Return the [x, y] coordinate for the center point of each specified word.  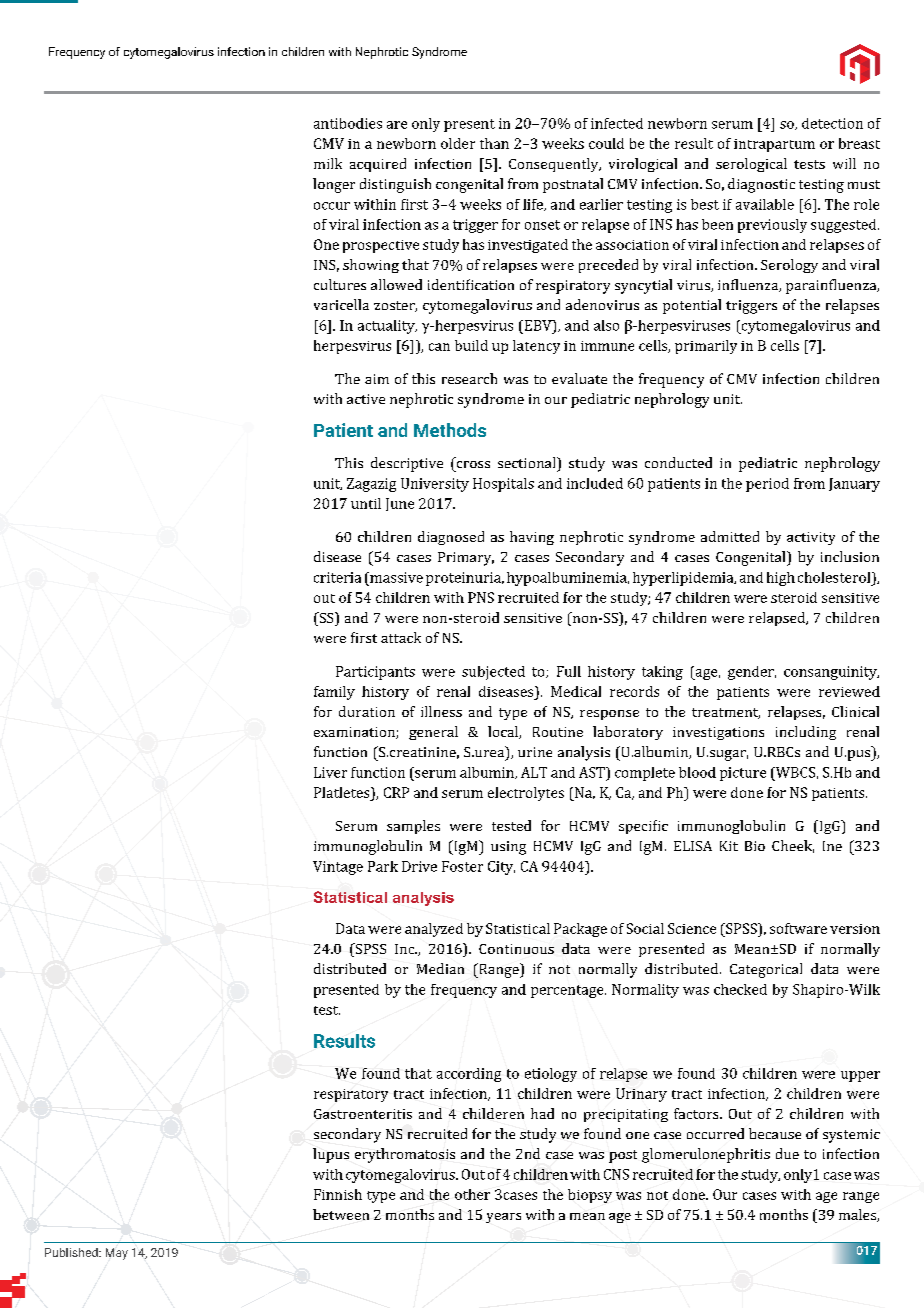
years [503, 1218]
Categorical [766, 970]
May [117, 1254]
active [366, 399]
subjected [493, 673]
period [767, 485]
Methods [450, 430]
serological [751, 165]
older [458, 143]
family [334, 693]
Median [440, 968]
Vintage [338, 868]
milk [328, 163]
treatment [726, 713]
